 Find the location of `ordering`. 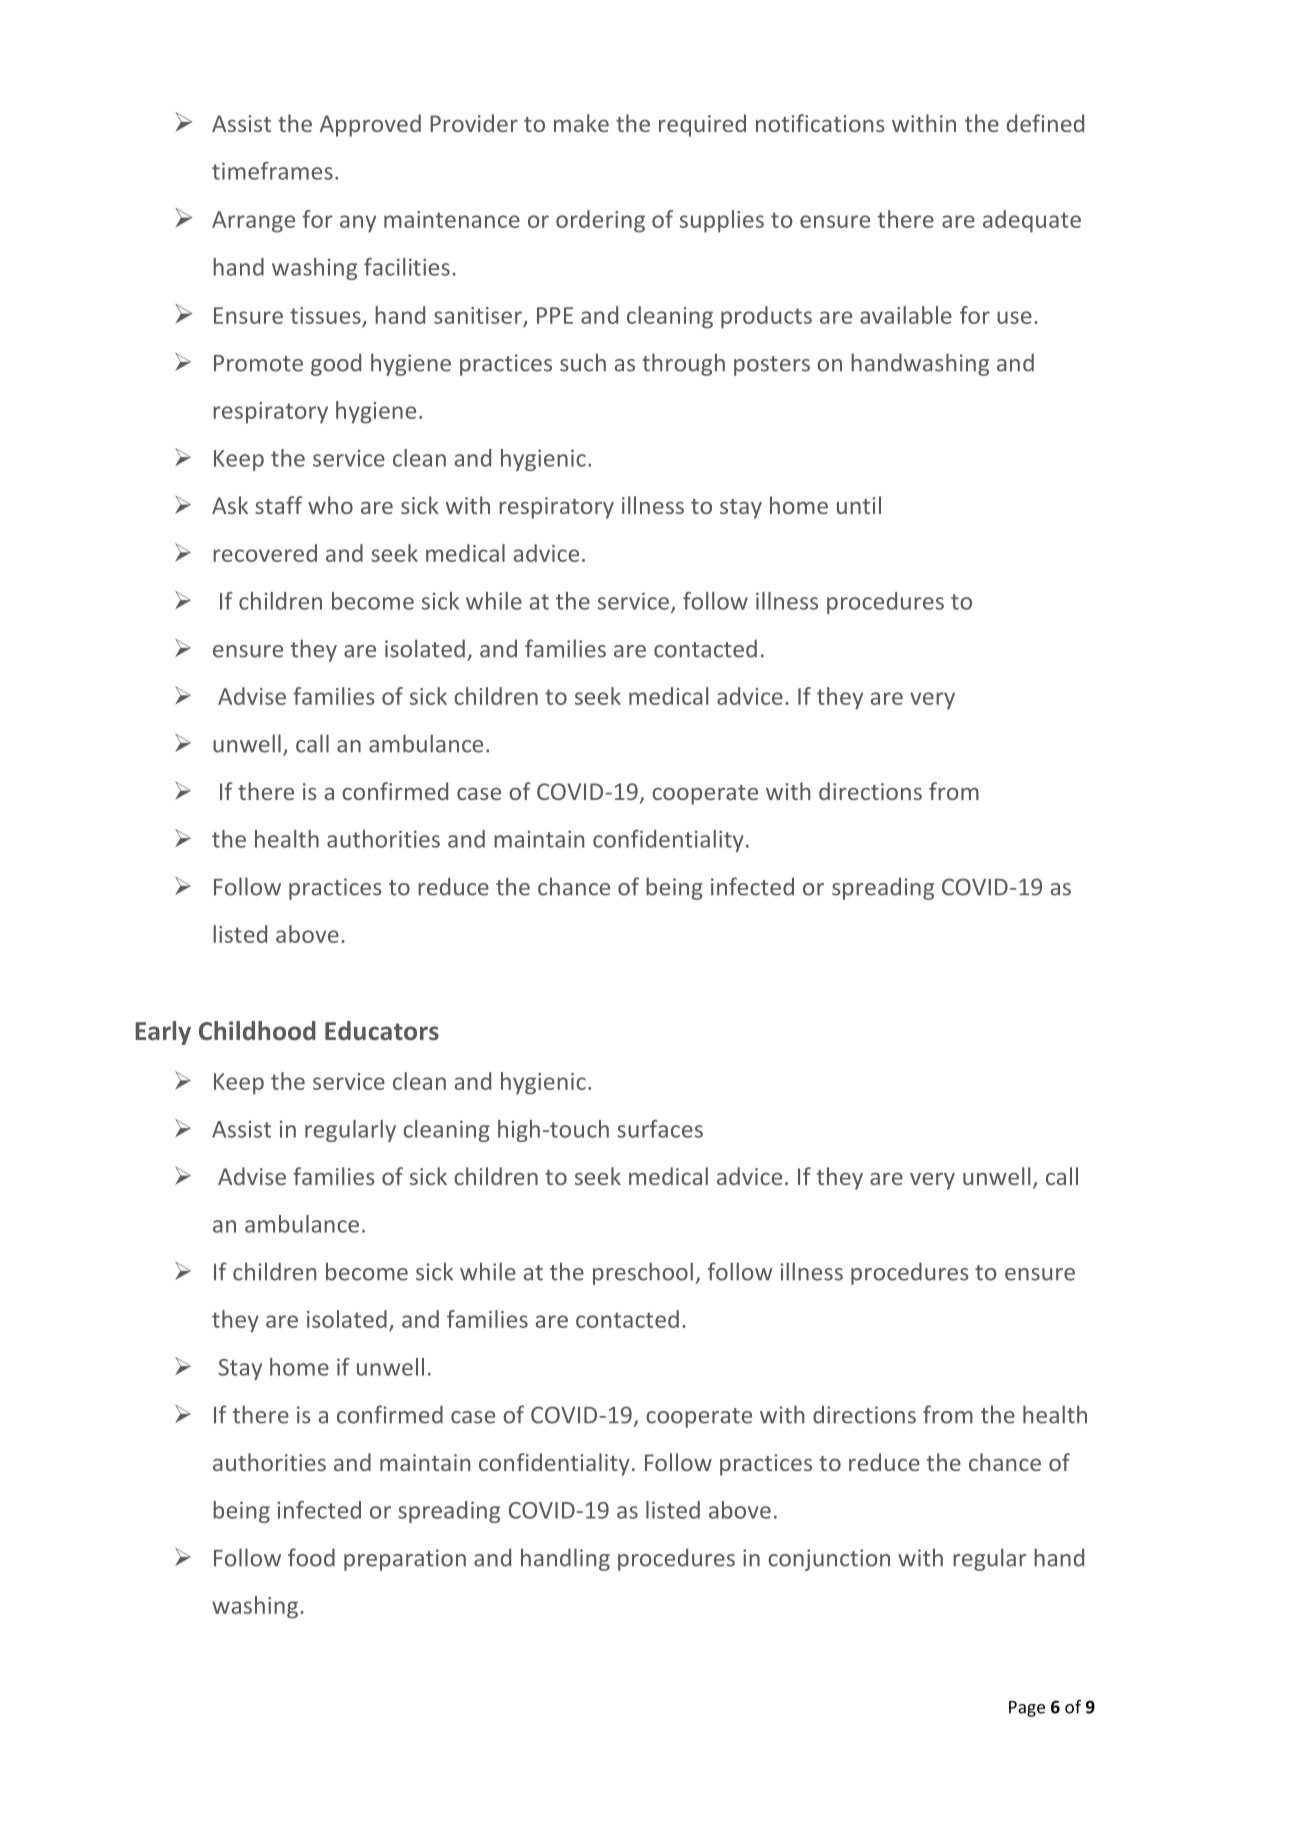

ordering is located at coordinates (600, 221).
